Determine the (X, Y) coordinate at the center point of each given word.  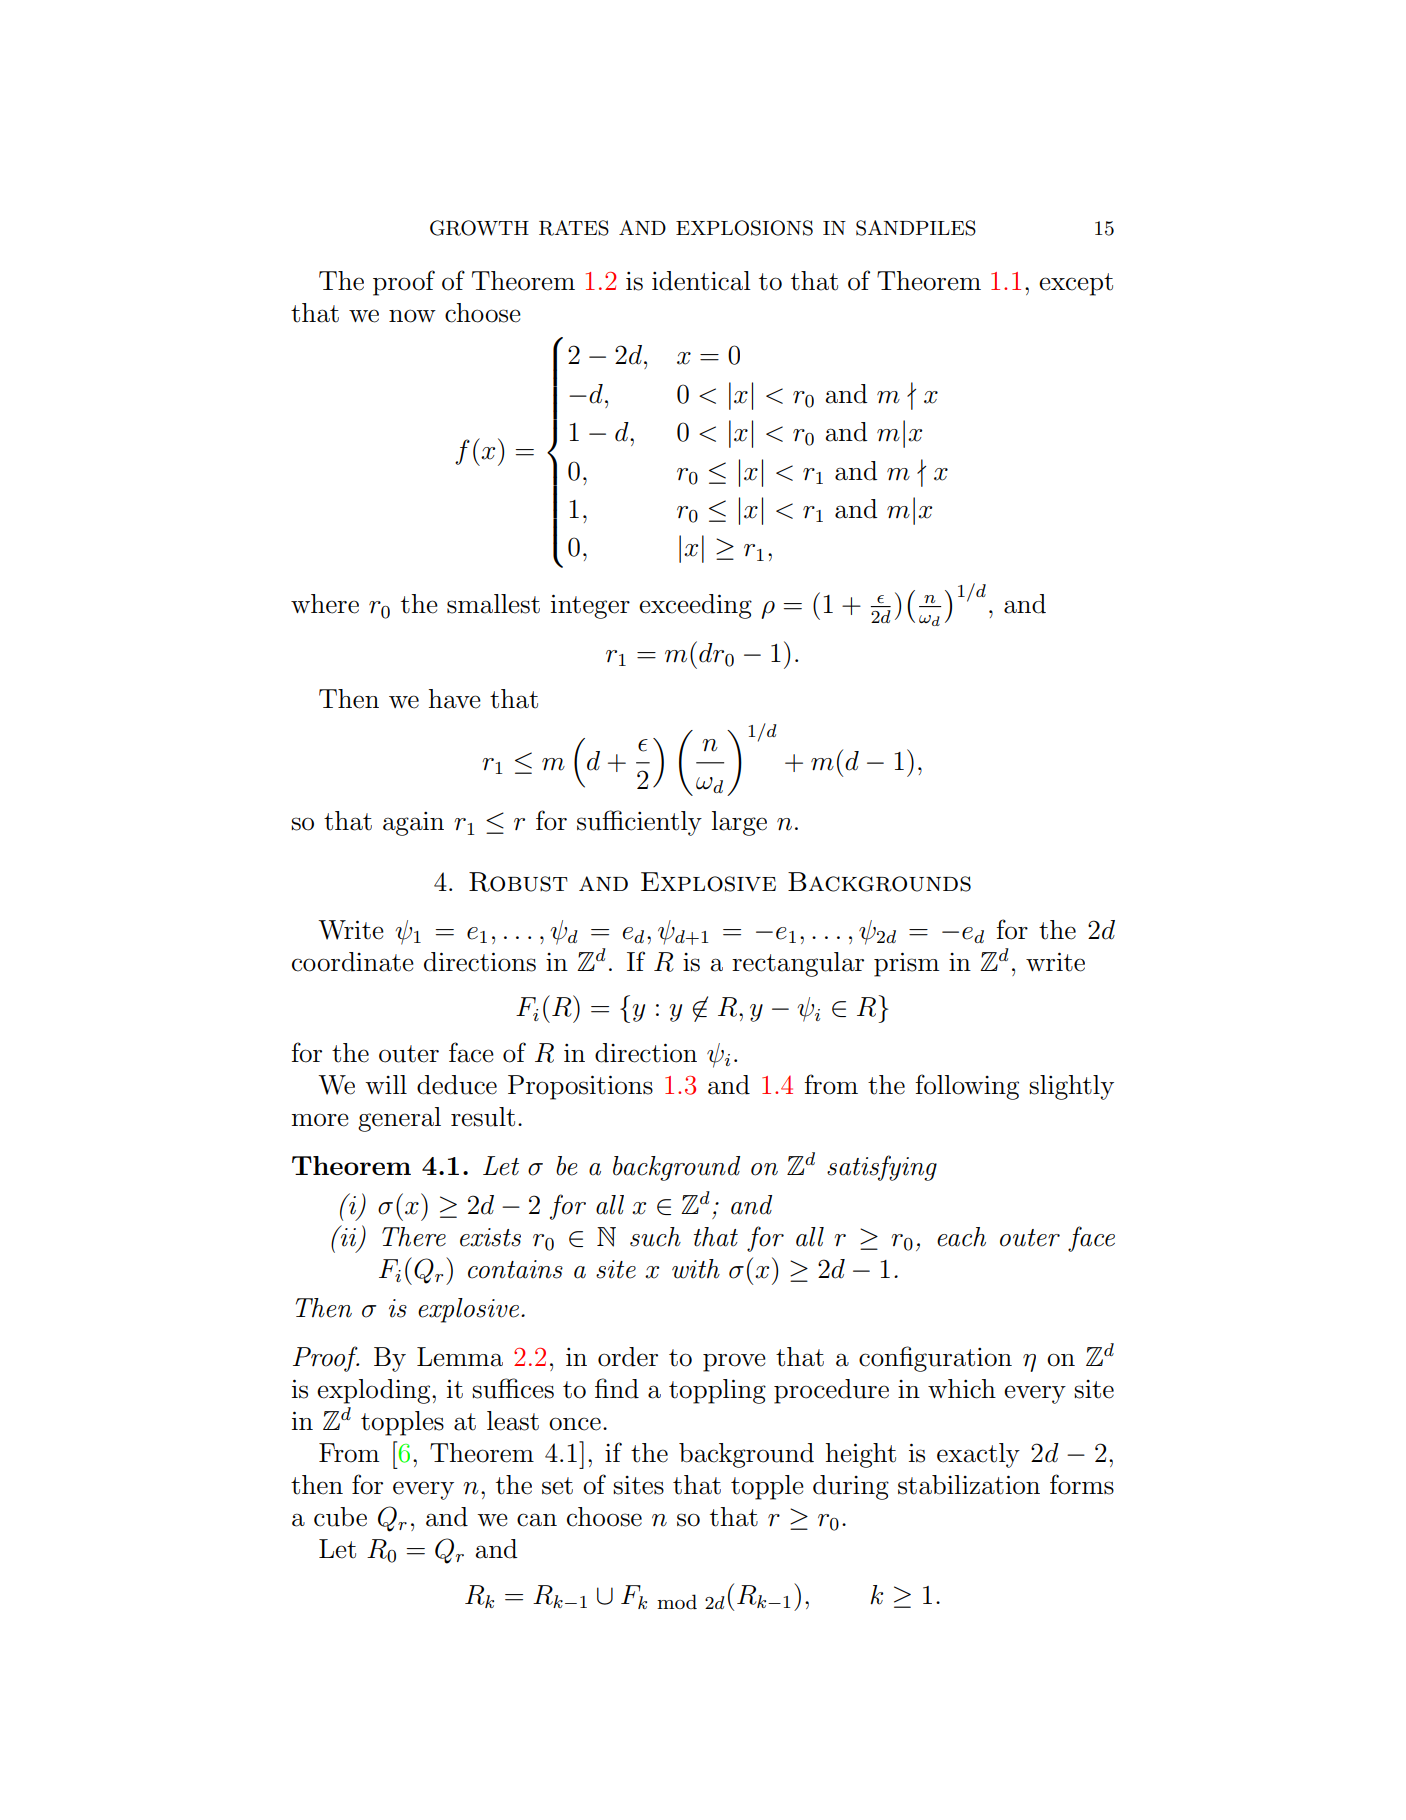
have (455, 699)
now (412, 316)
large (739, 823)
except (1076, 284)
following (967, 1087)
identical (701, 281)
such (655, 1237)
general (399, 1119)
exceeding (695, 606)
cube (340, 1517)
